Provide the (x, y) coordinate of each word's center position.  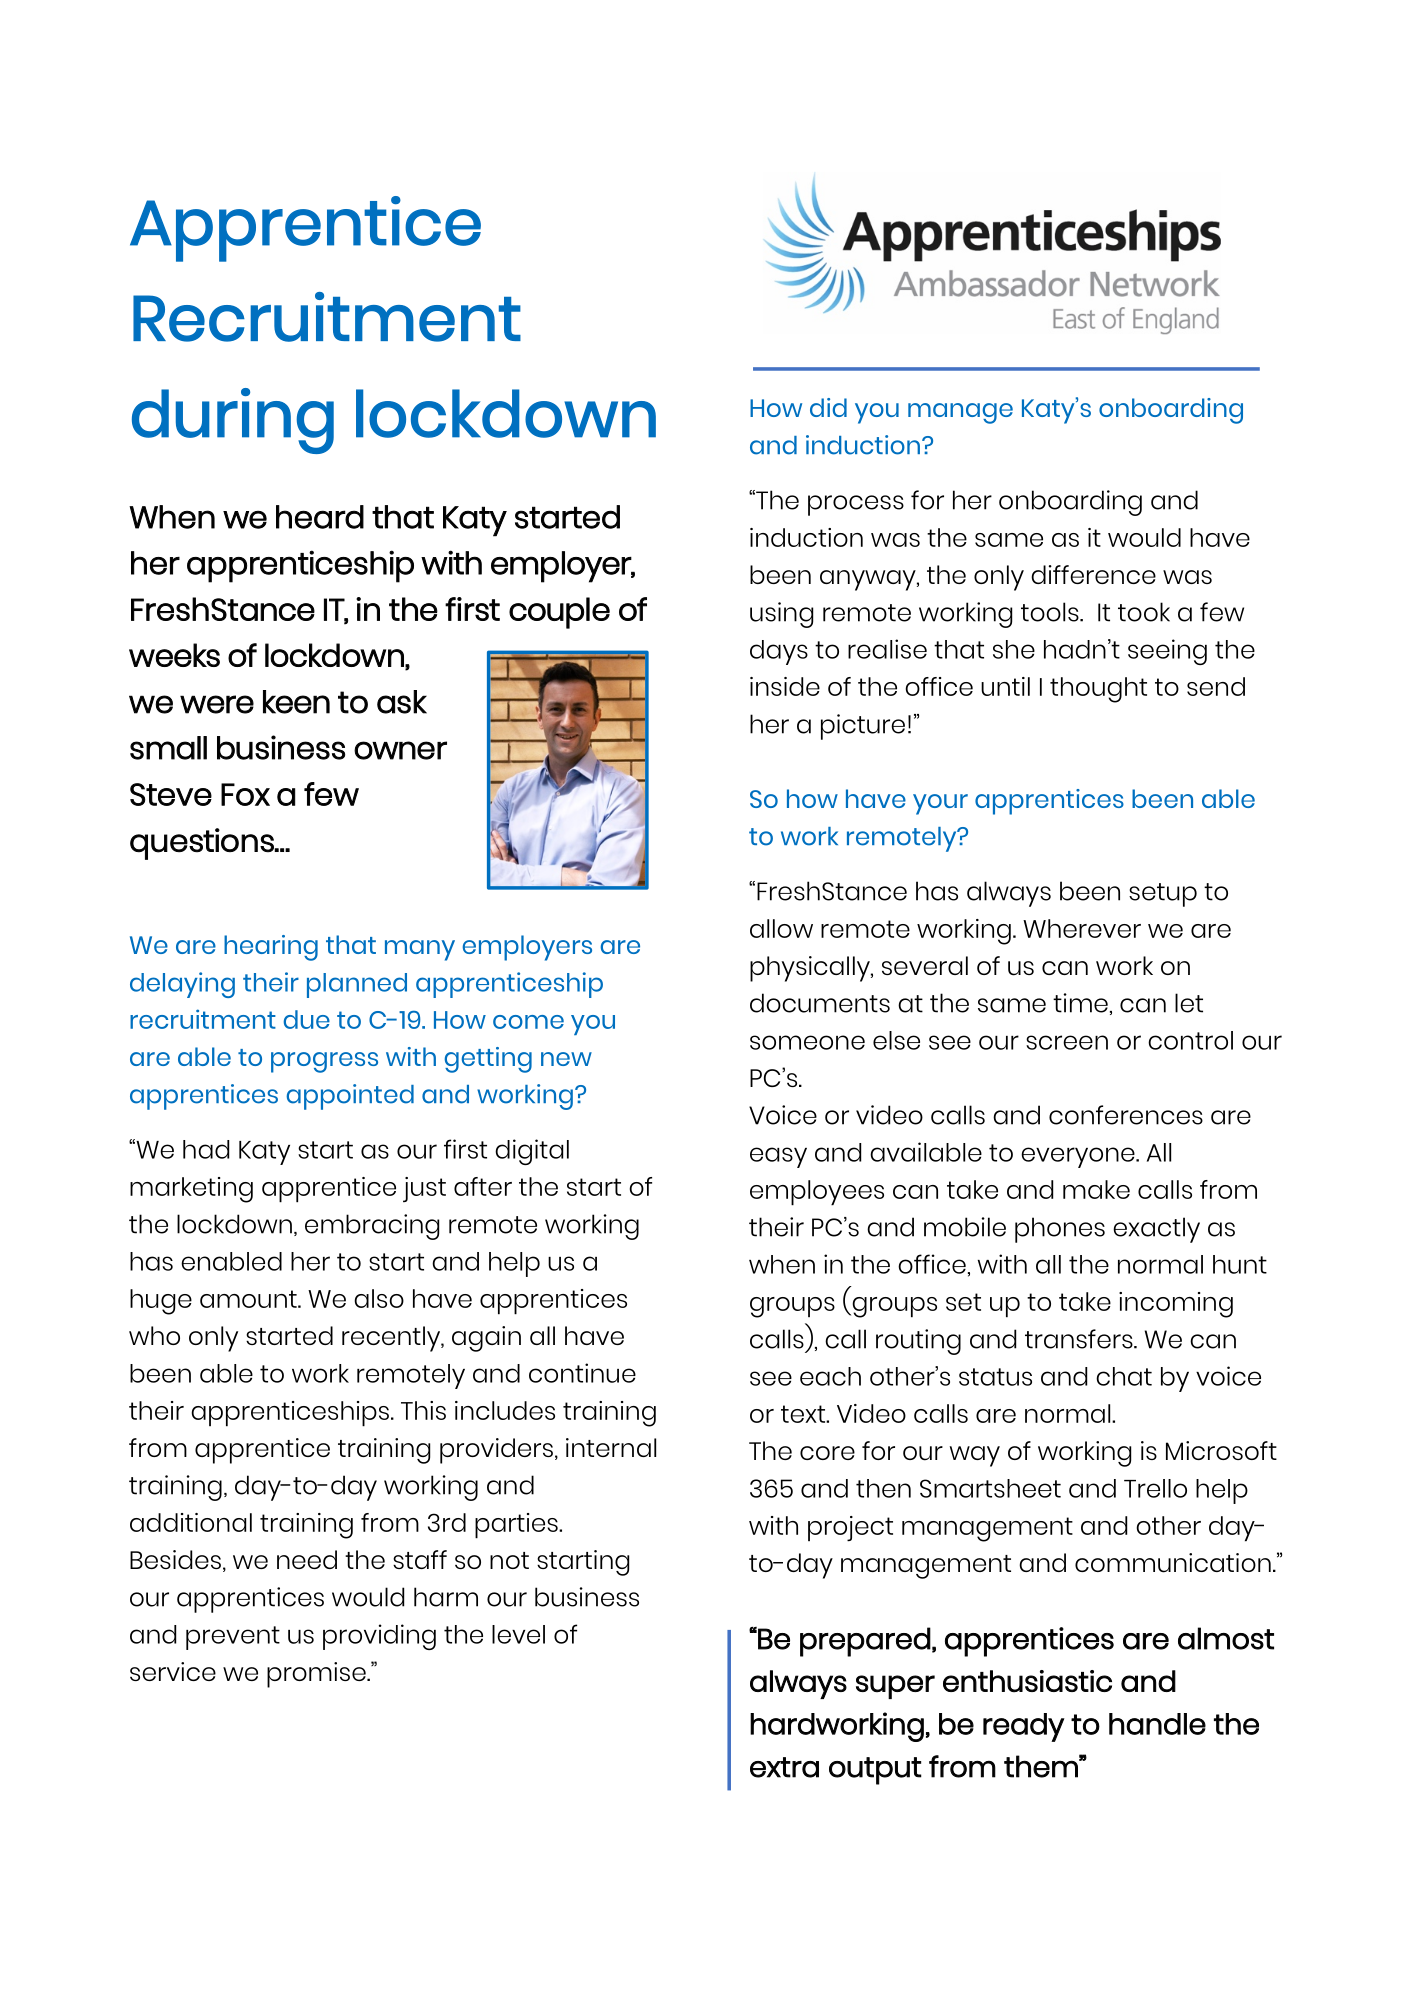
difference (1093, 574)
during (233, 421)
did (828, 407)
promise (317, 1675)
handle (1157, 1724)
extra (784, 1767)
